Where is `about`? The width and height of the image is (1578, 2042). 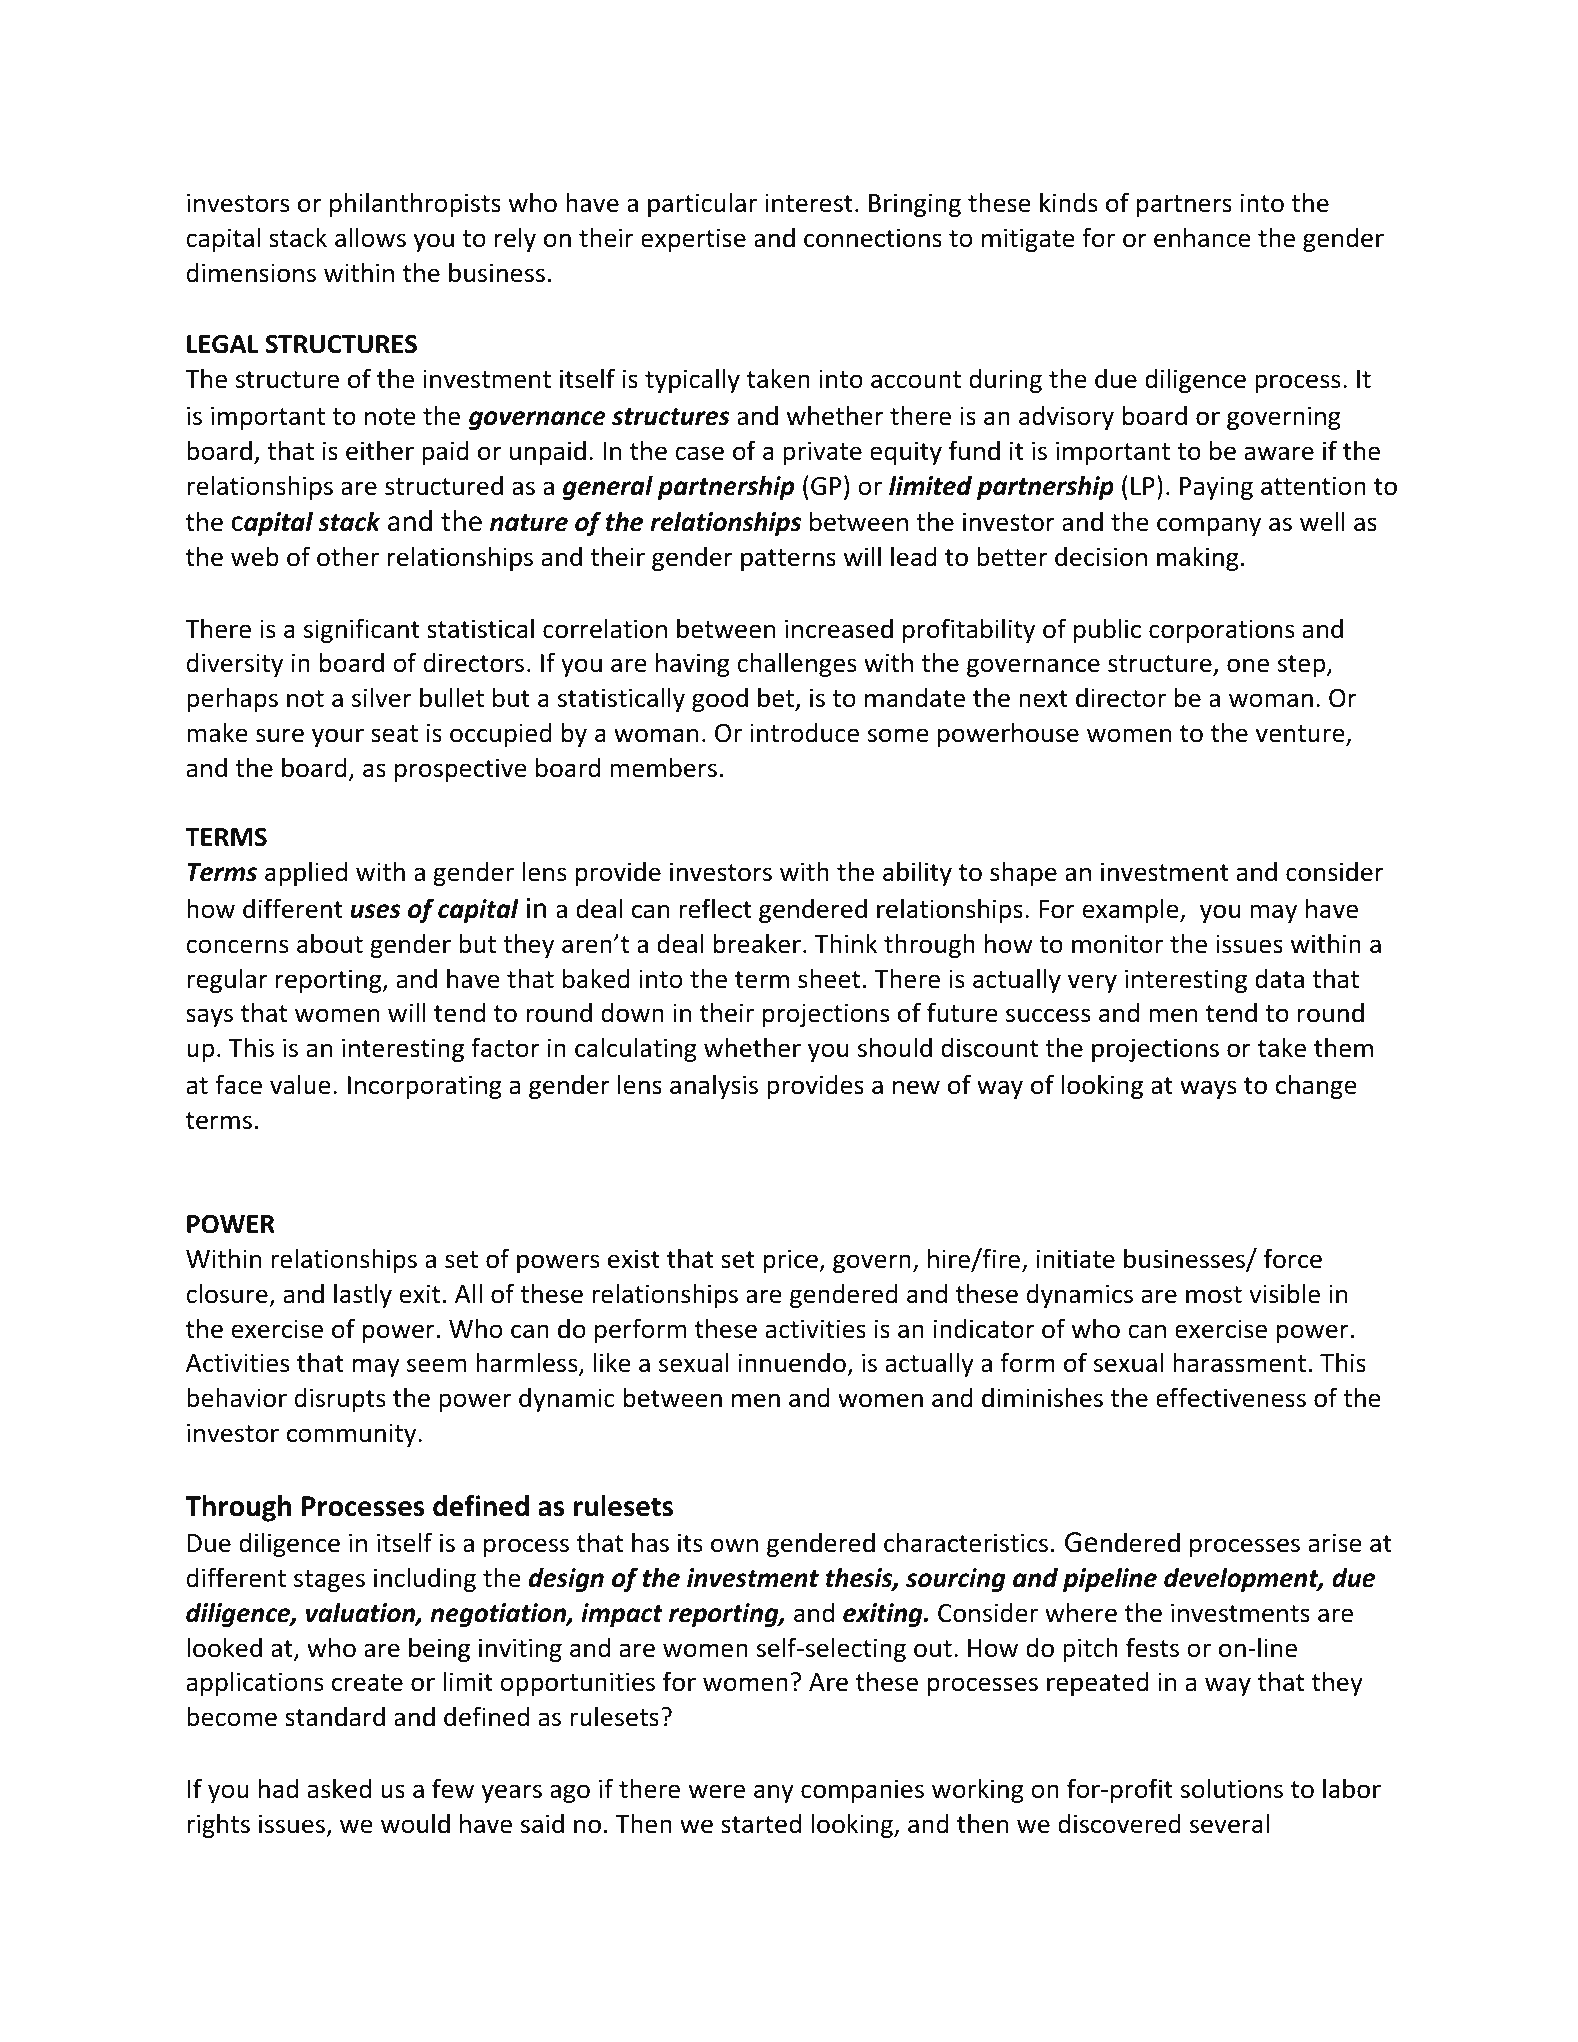
about is located at coordinates (330, 943).
